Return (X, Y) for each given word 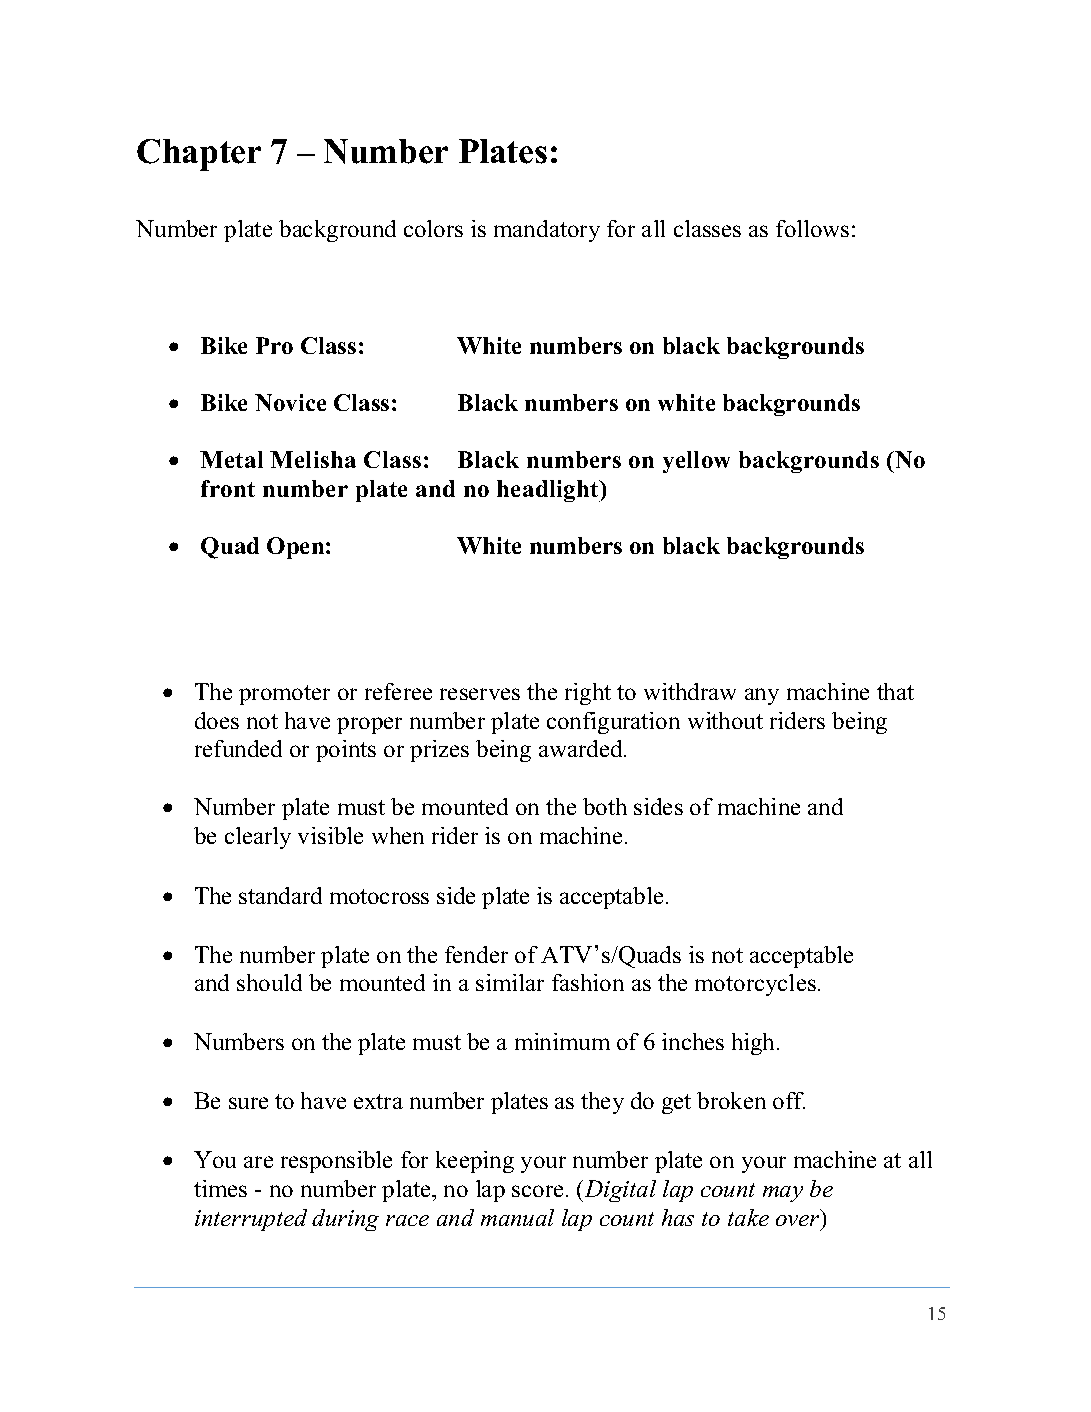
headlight (549, 491)
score (537, 1191)
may (783, 1194)
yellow (696, 462)
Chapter (199, 155)
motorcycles (755, 985)
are (258, 1162)
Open (297, 548)
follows (812, 228)
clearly (258, 838)
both (605, 806)
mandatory (547, 231)
